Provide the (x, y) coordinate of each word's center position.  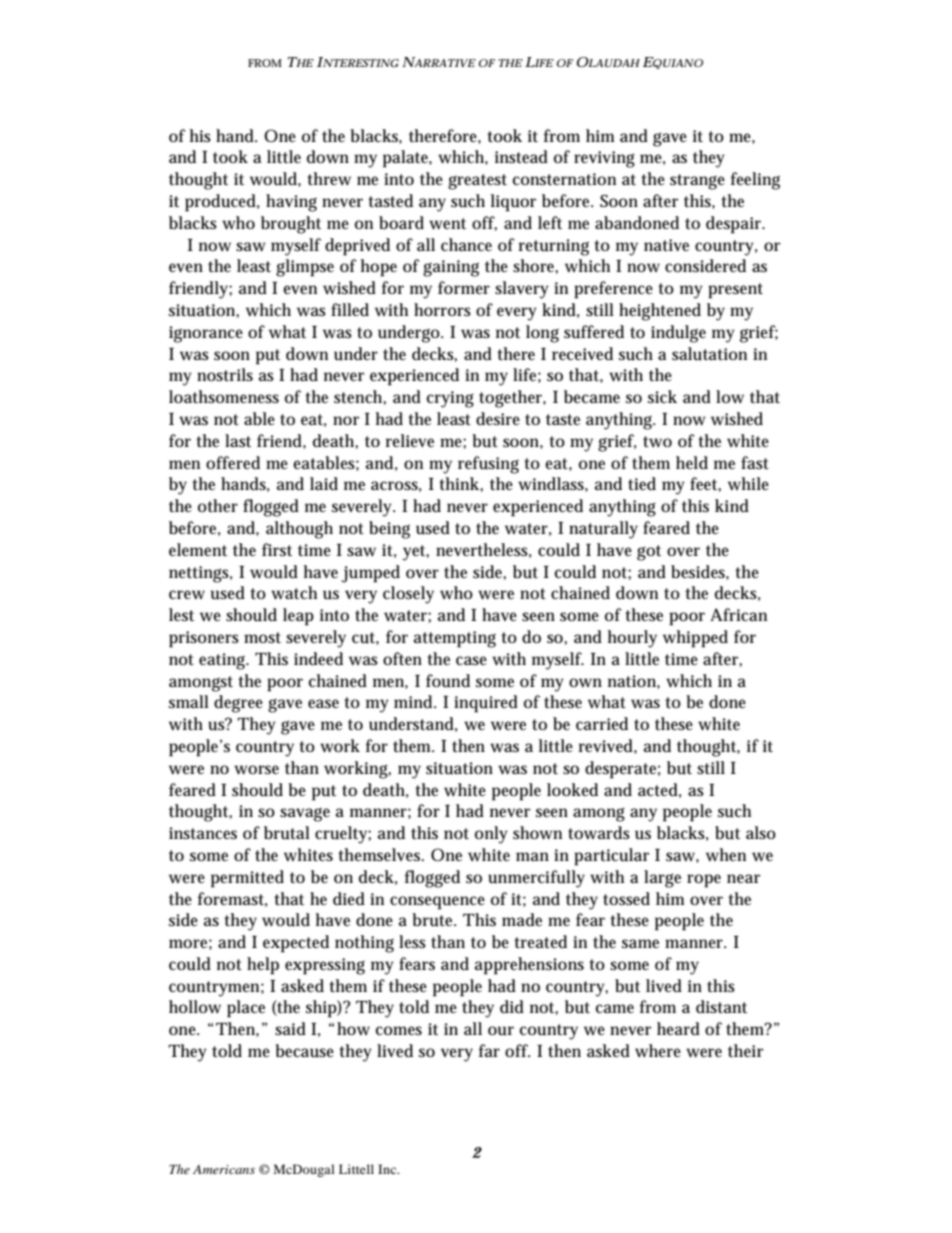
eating (224, 661)
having (291, 203)
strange (697, 182)
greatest (477, 182)
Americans (224, 1169)
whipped (695, 639)
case (471, 661)
